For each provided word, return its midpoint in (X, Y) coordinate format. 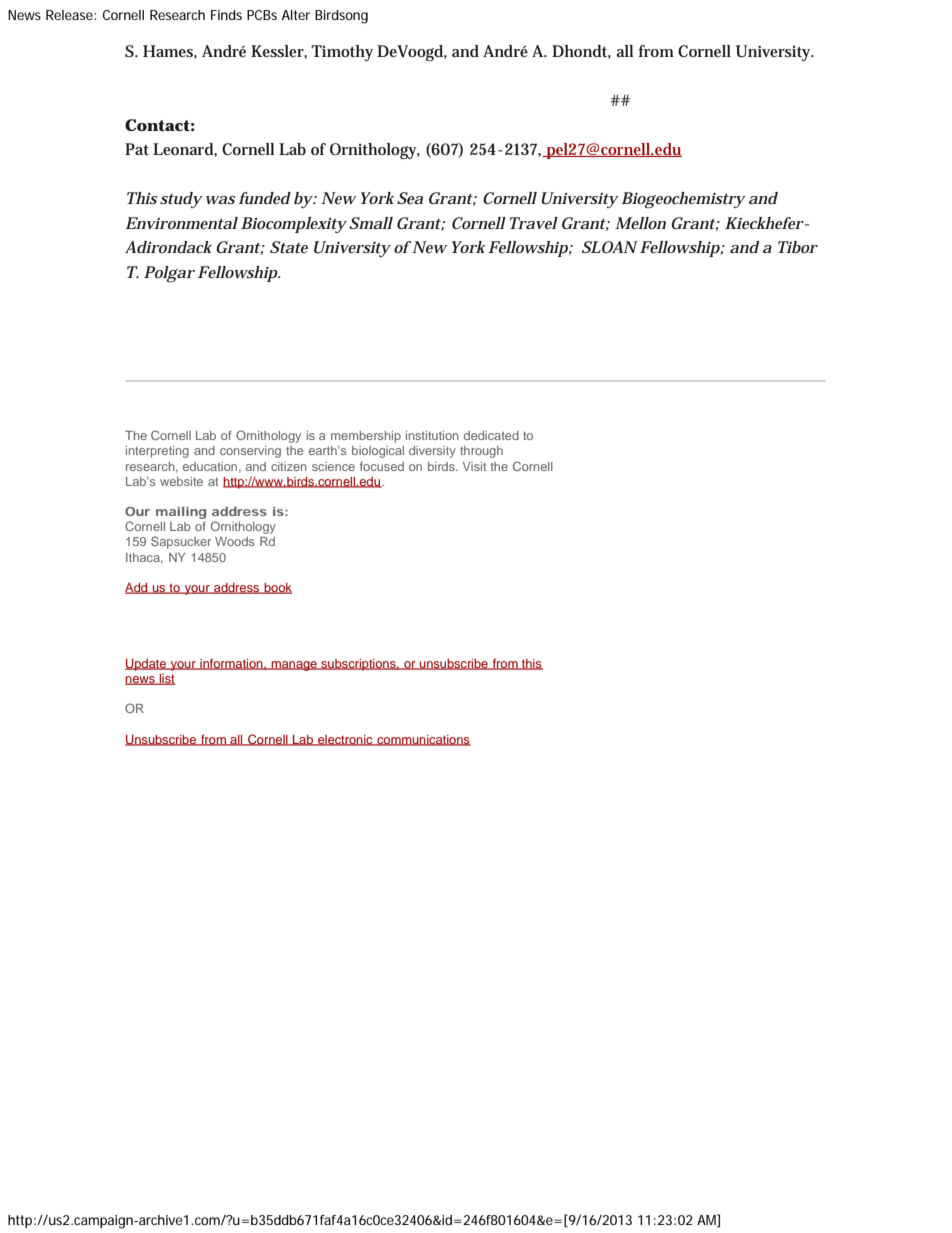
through (481, 452)
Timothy (342, 53)
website (181, 481)
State (289, 247)
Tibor (798, 247)
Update (147, 665)
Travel (534, 223)
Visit (474, 466)
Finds (226, 15)
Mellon (640, 223)
